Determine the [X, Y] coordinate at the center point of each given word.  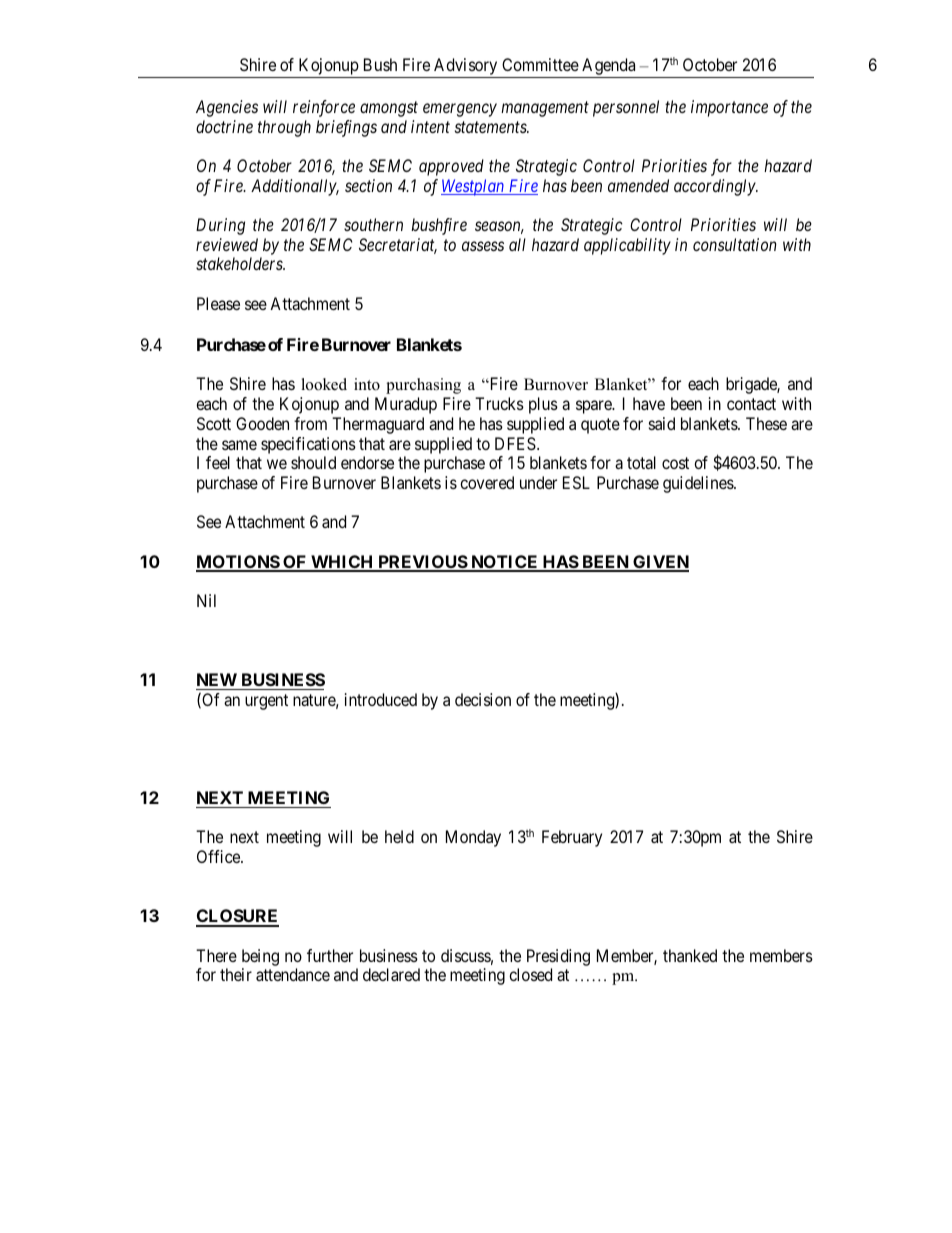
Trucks [499, 403]
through [284, 128]
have [649, 403]
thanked [690, 955]
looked [324, 384]
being [260, 957]
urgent [266, 702]
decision [483, 699]
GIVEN [660, 563]
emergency [460, 110]
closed [530, 974]
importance [729, 108]
